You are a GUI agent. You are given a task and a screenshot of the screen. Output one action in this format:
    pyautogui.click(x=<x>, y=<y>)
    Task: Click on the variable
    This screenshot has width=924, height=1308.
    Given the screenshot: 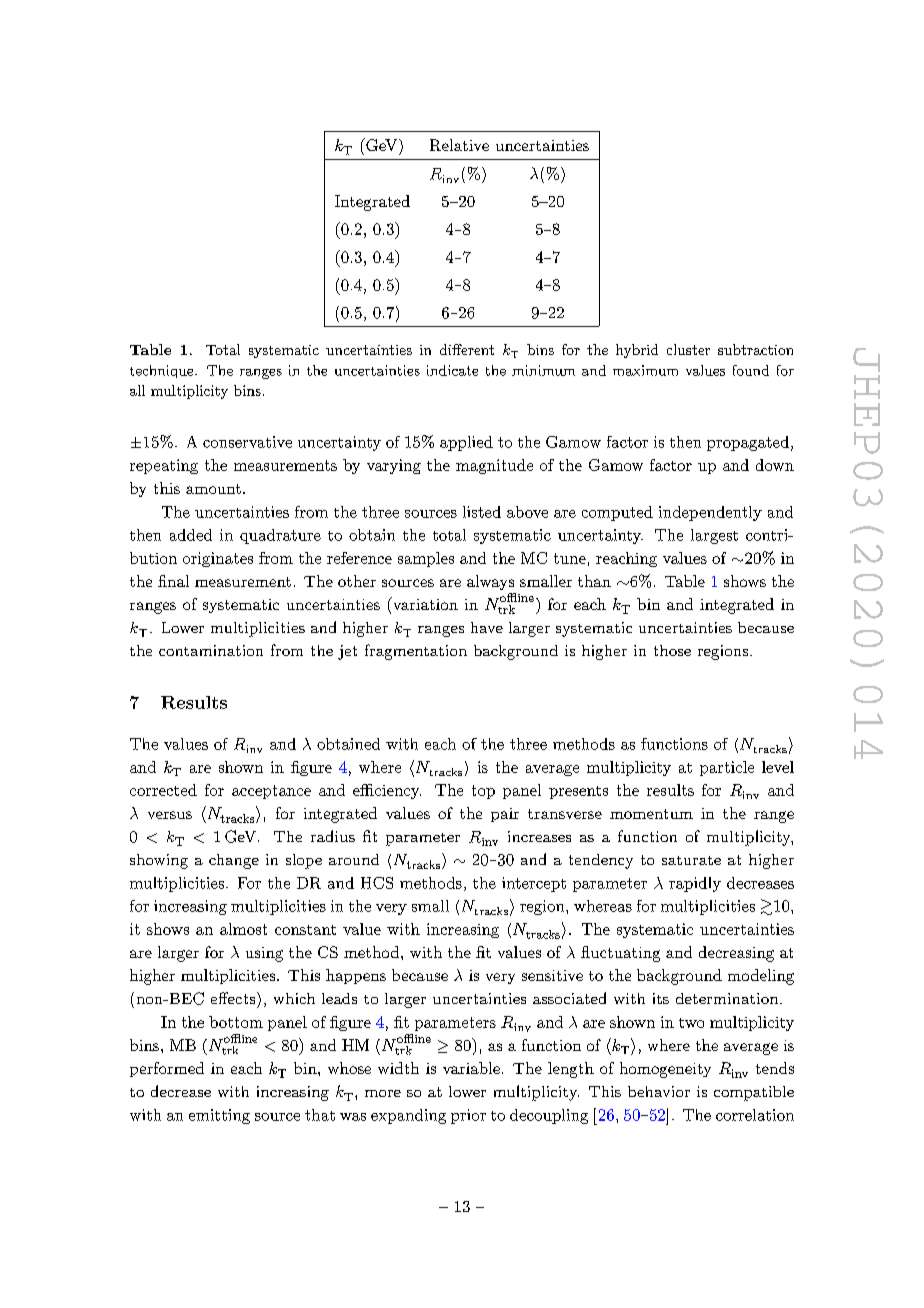 What is the action you would take?
    pyautogui.click(x=471, y=1068)
